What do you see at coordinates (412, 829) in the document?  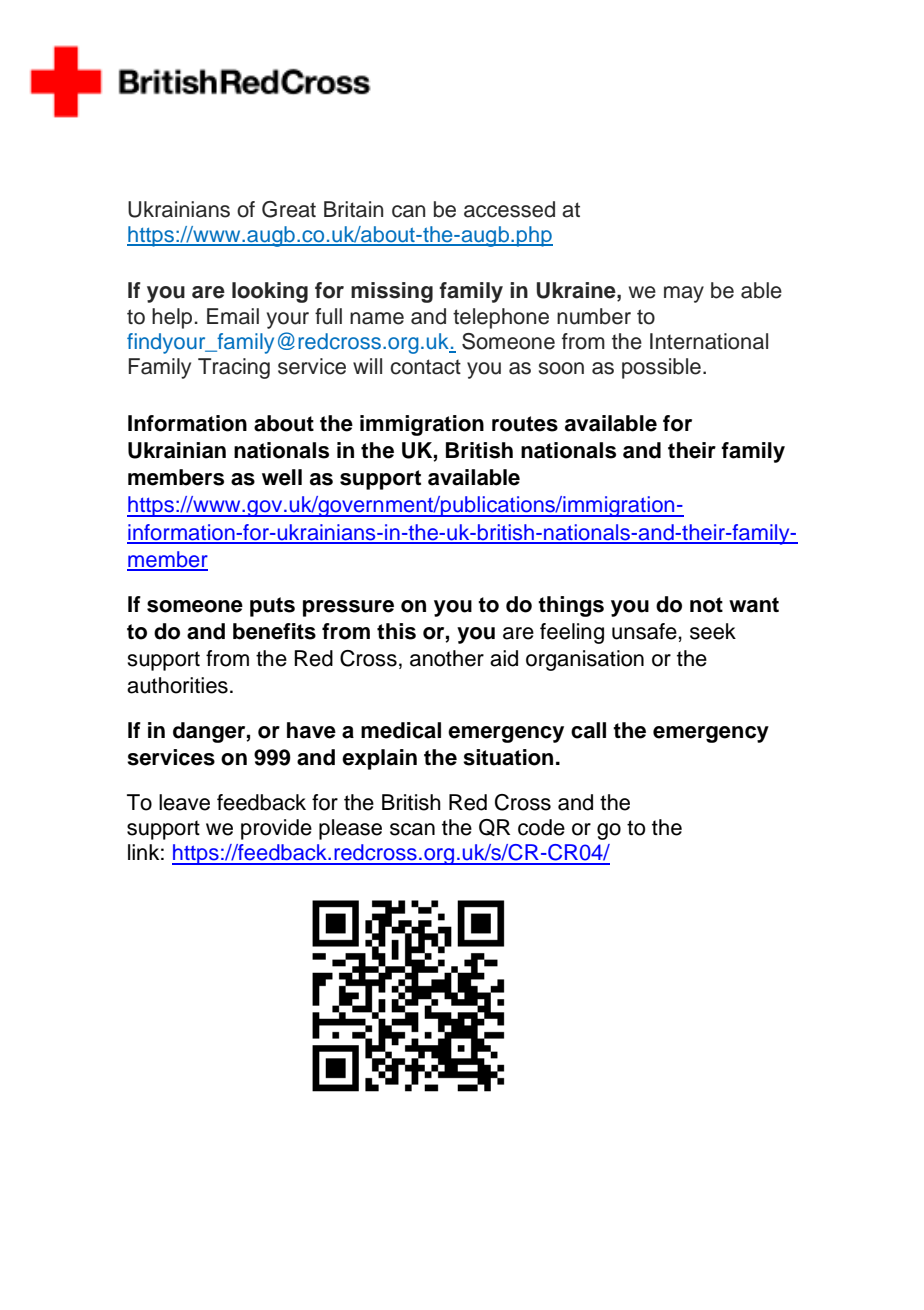 I see `scan` at bounding box center [412, 829].
